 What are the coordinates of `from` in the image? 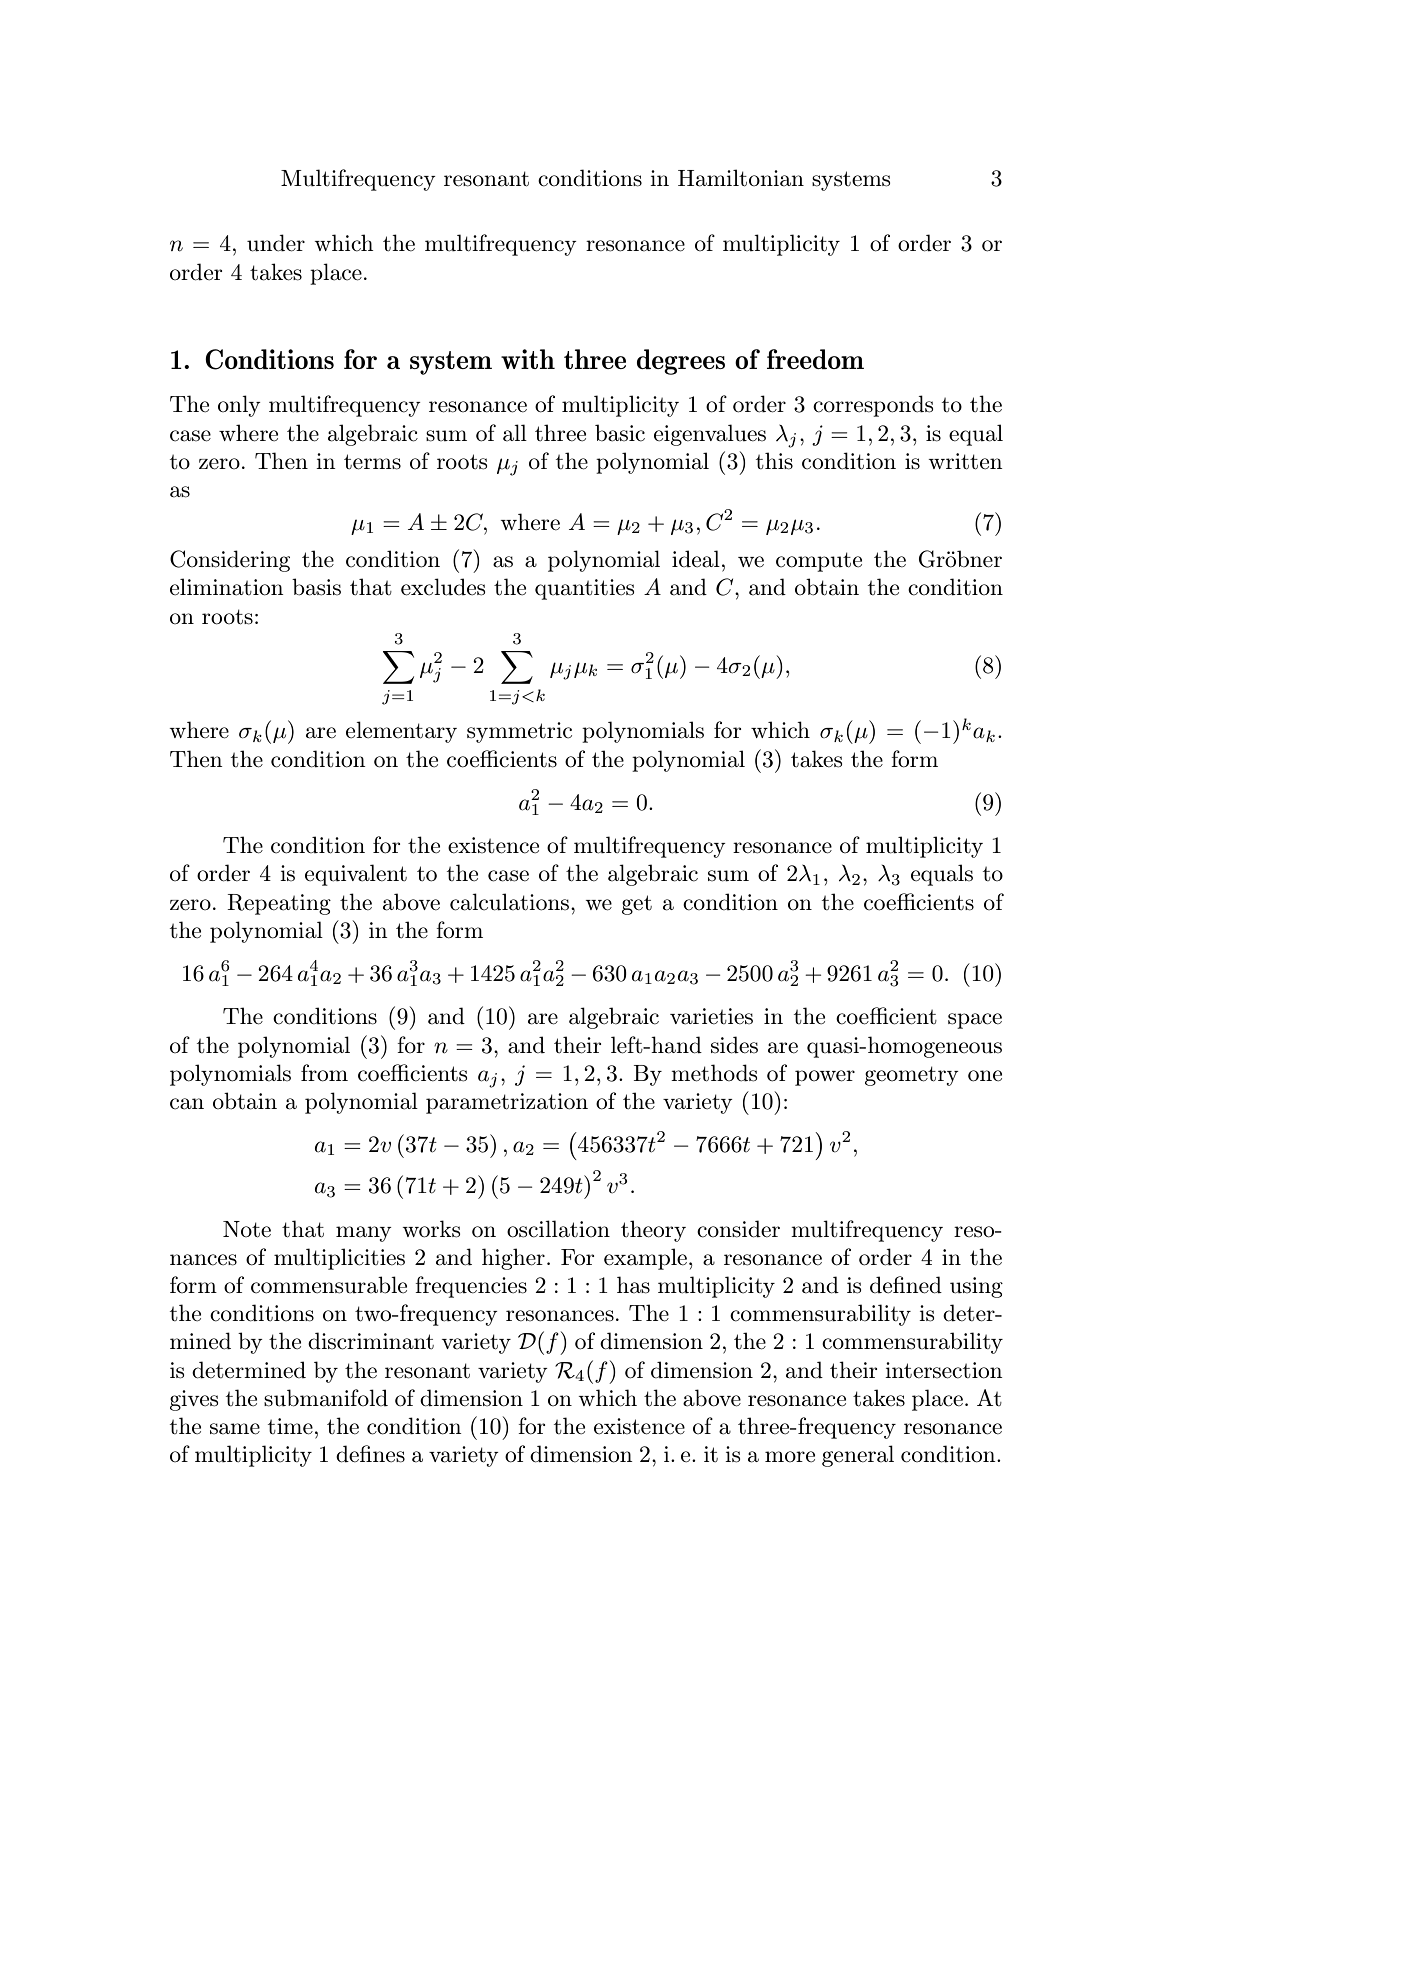 It's located at (324, 1073).
